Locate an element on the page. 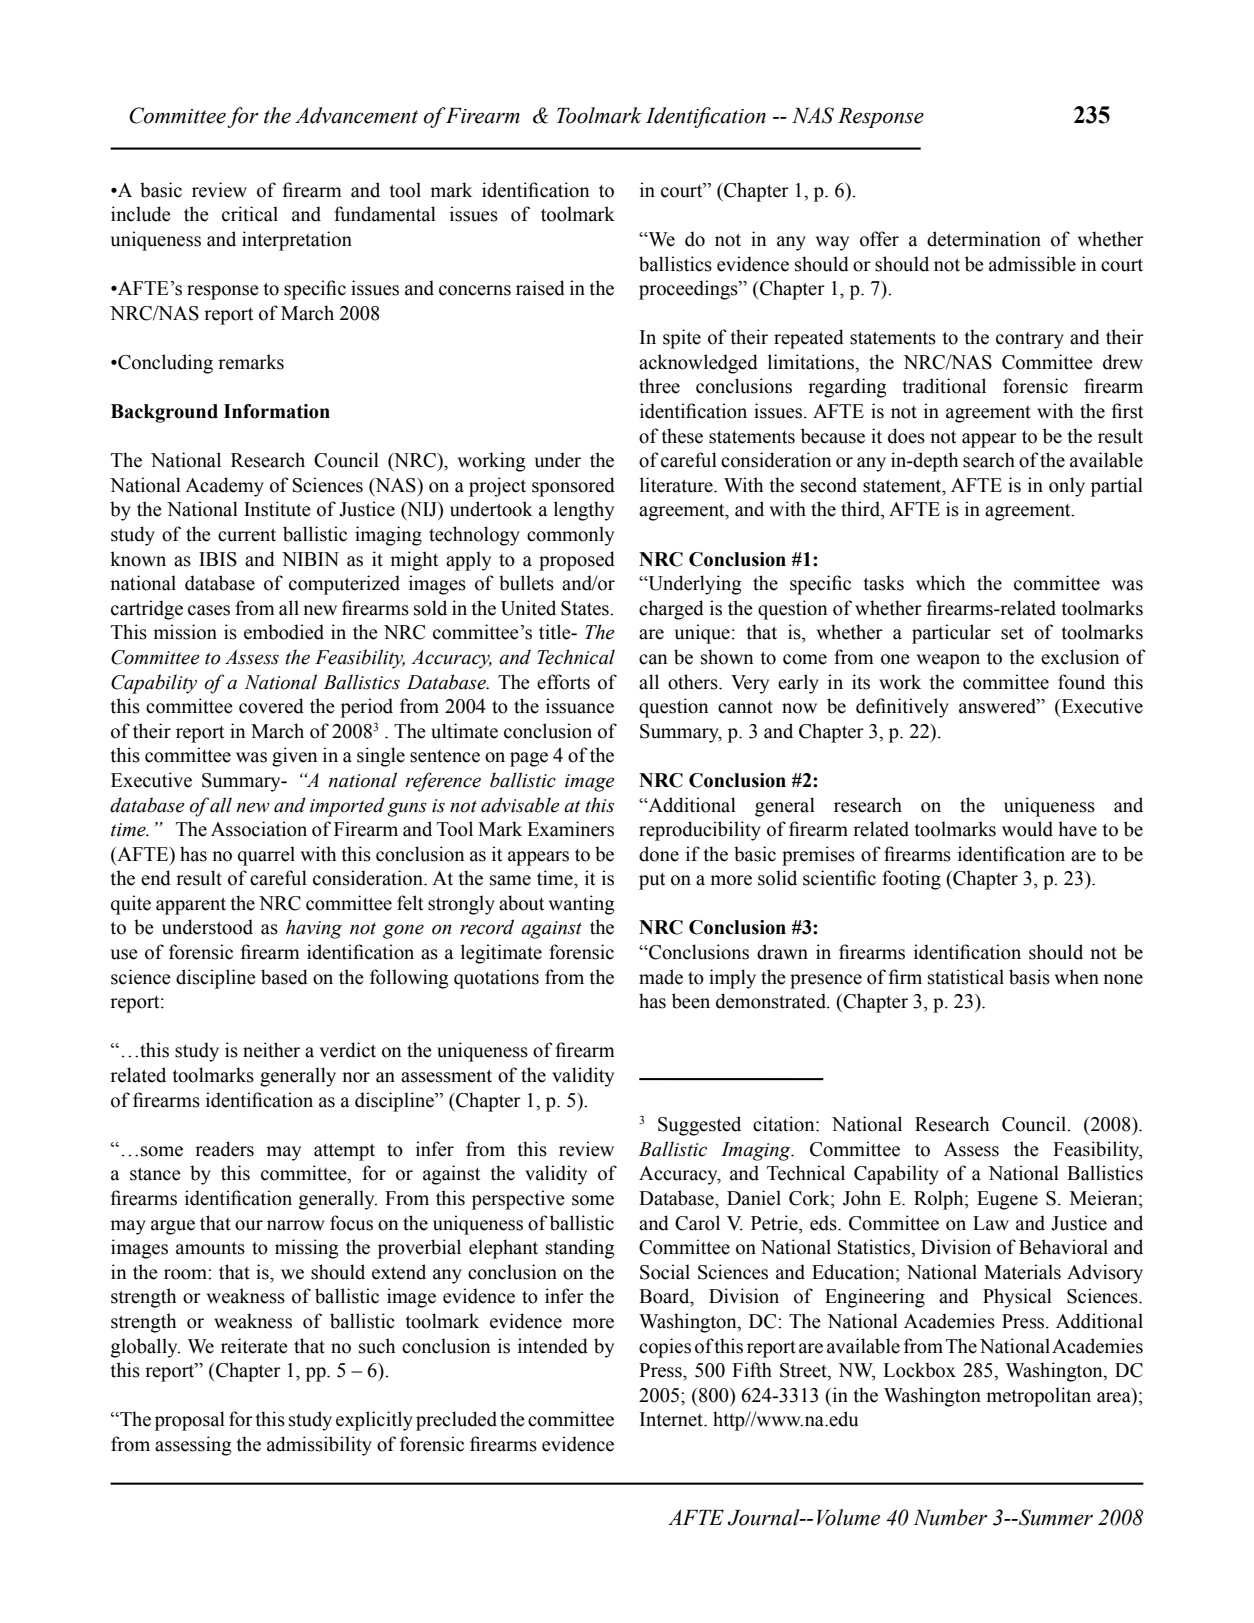 This image has height=1623, width=1254. done is located at coordinates (659, 854).
